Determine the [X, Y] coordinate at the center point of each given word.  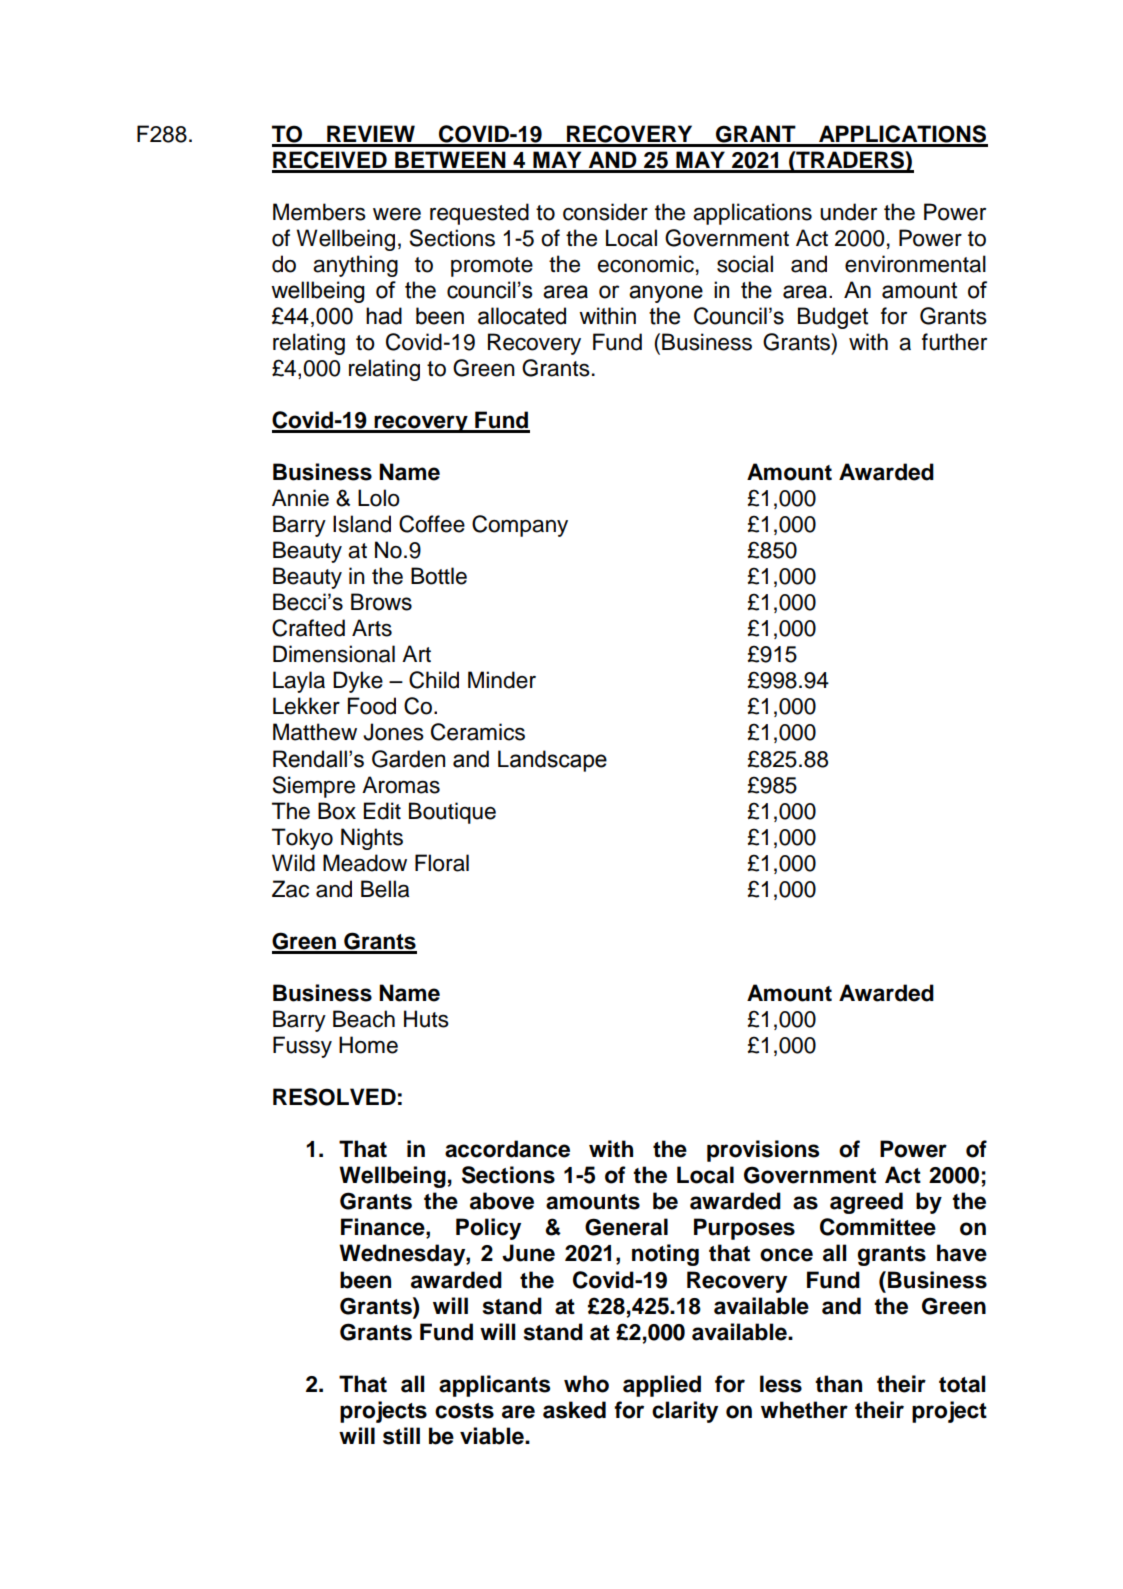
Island [362, 524]
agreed [866, 1203]
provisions [763, 1151]
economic [646, 264]
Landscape [552, 761]
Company [520, 526]
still [401, 1436]
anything [355, 266]
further [954, 342]
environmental [915, 264]
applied [662, 1386]
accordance [507, 1149]
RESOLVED [334, 1097]
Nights [372, 839]
